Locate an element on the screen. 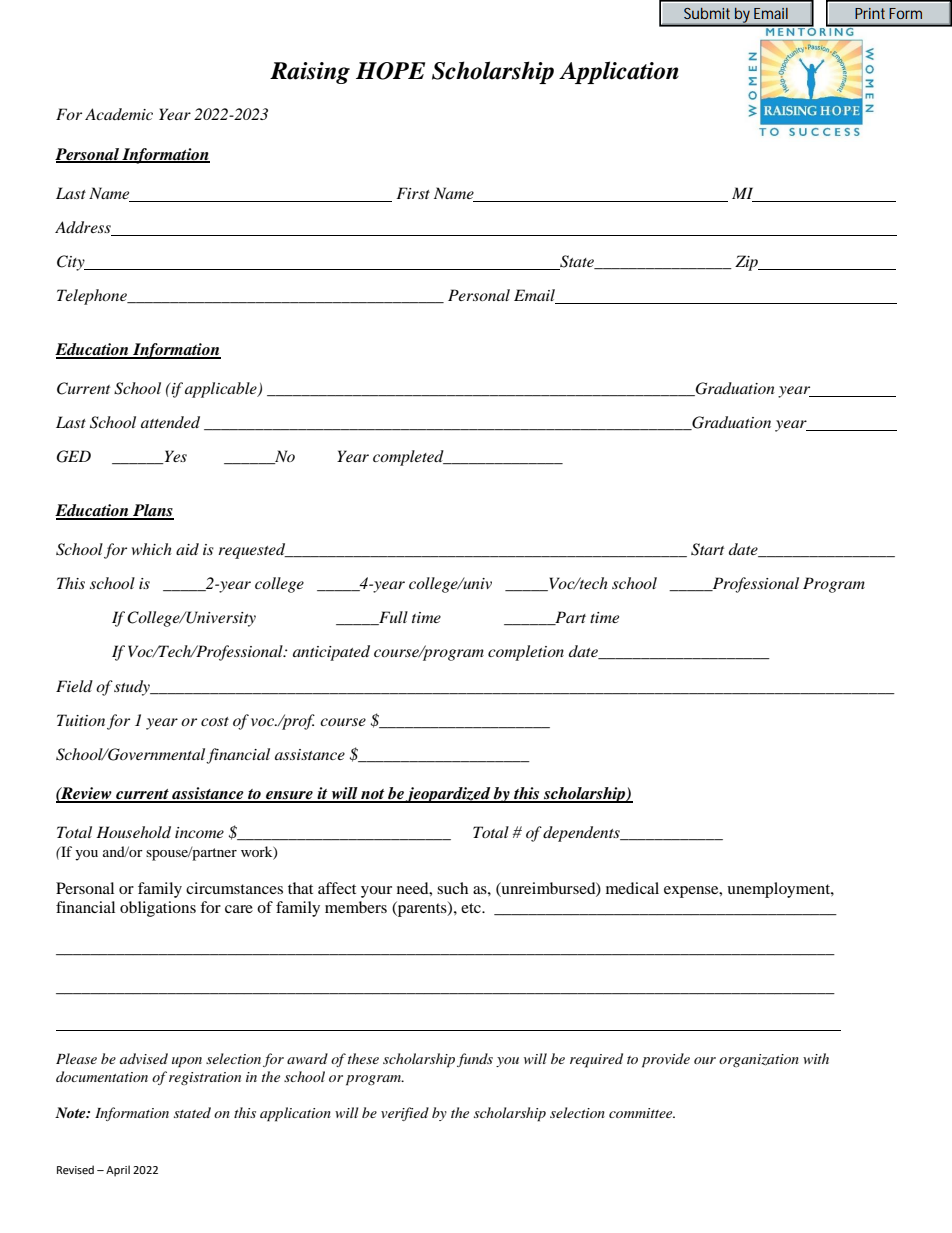 This screenshot has height=1233, width=952. jeopardized is located at coordinates (448, 795).
